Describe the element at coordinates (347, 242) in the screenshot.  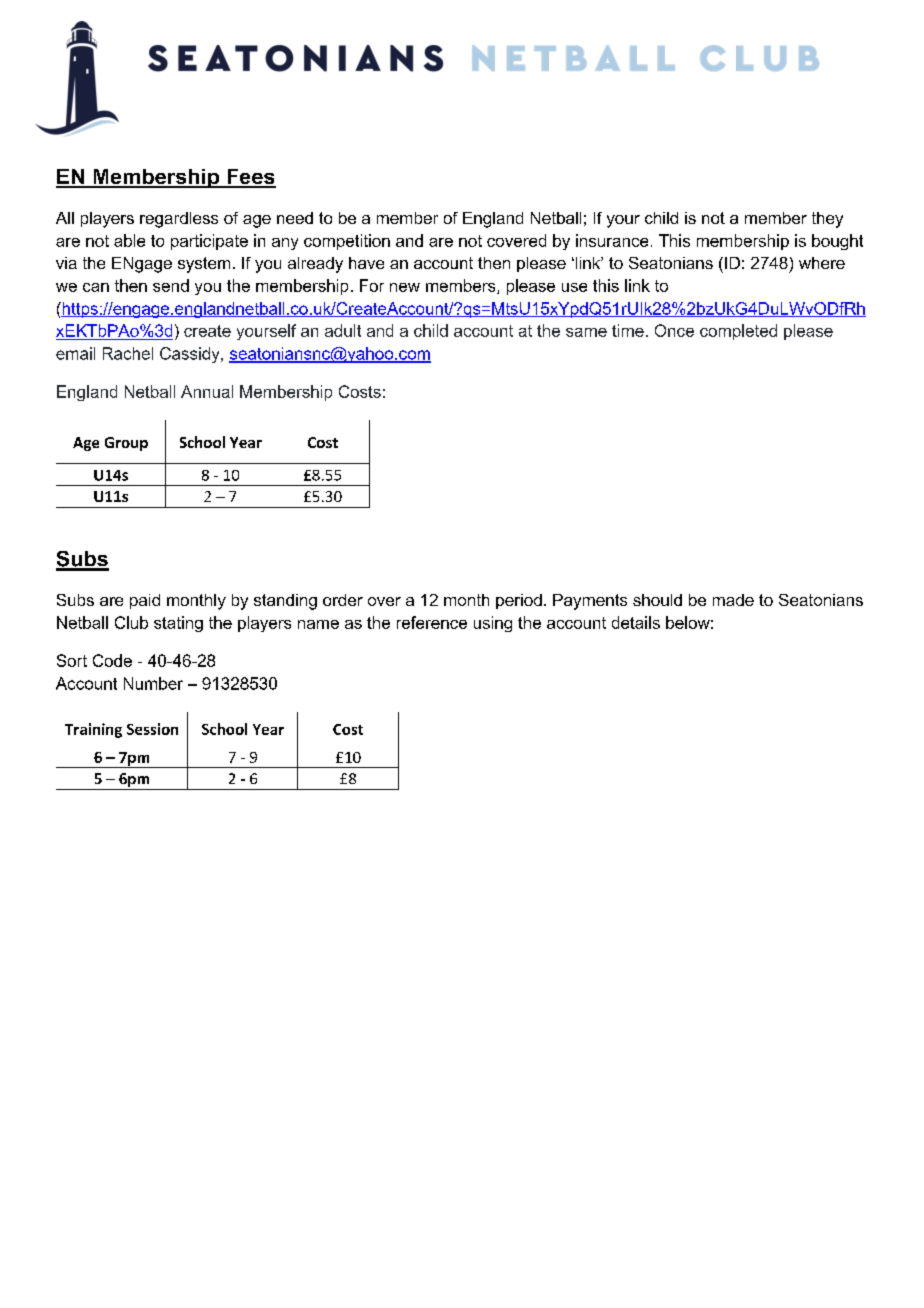
I see `competition` at that location.
